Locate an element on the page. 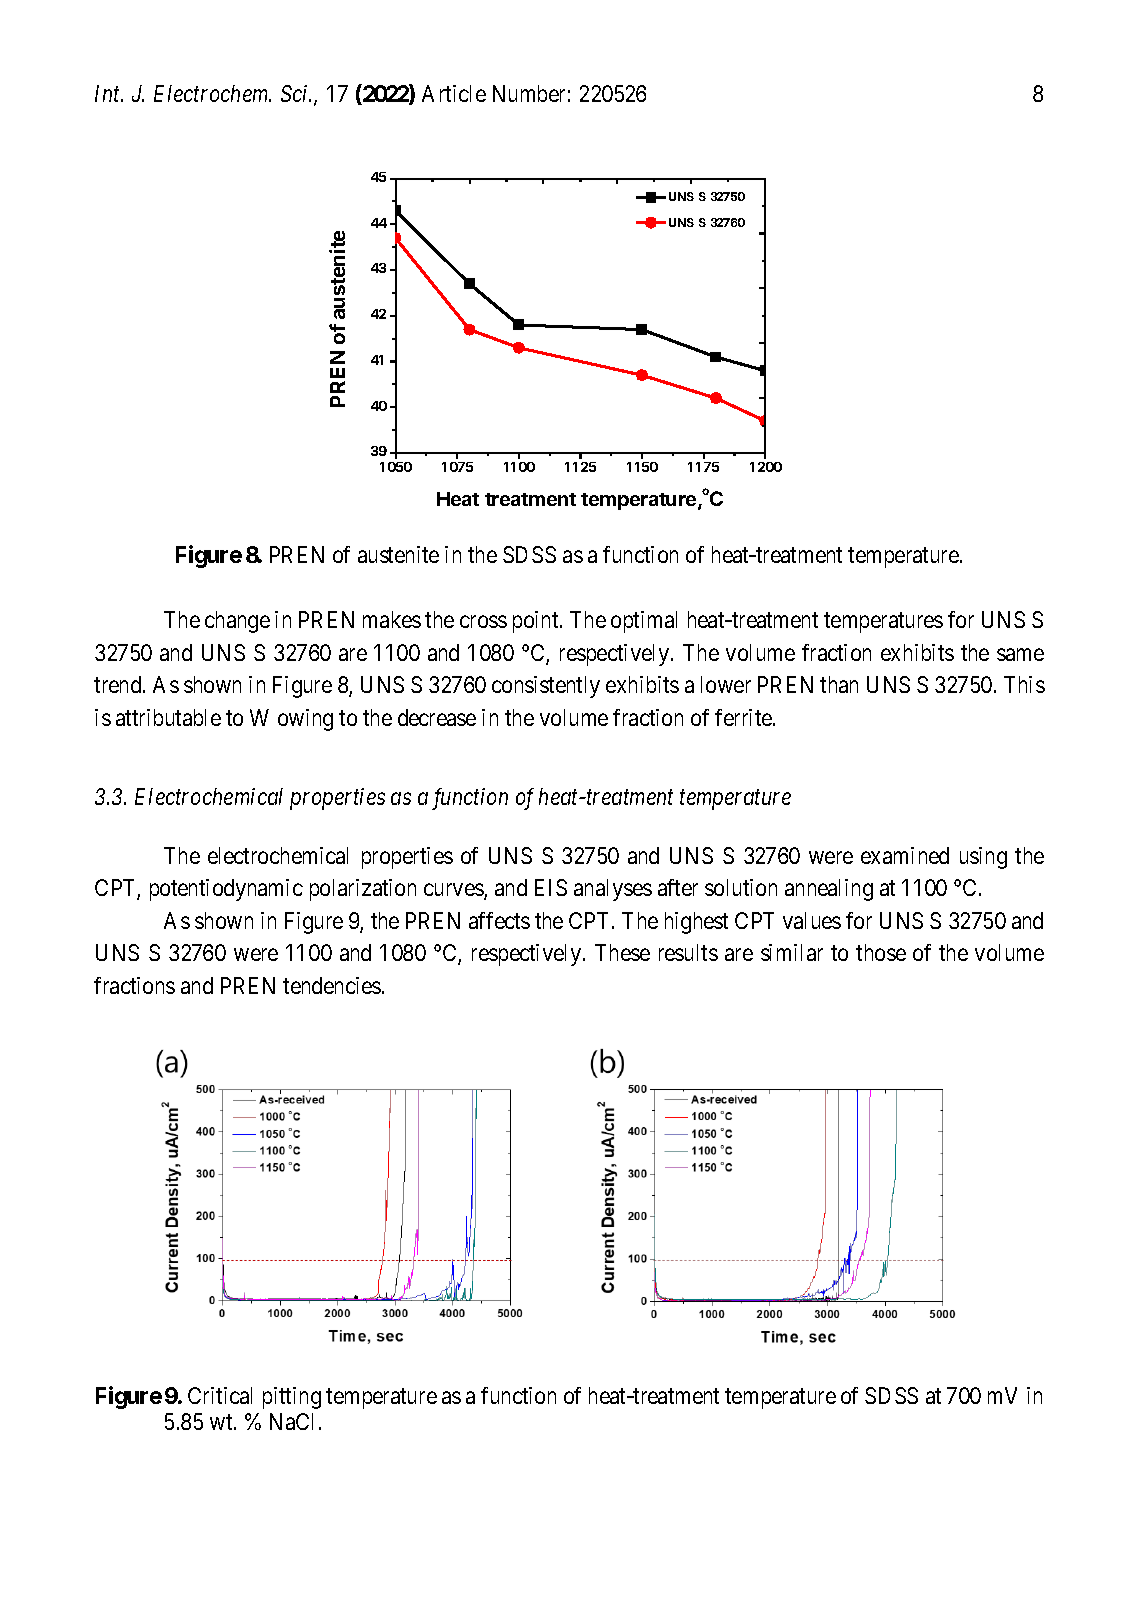  cross is located at coordinates (483, 622).
